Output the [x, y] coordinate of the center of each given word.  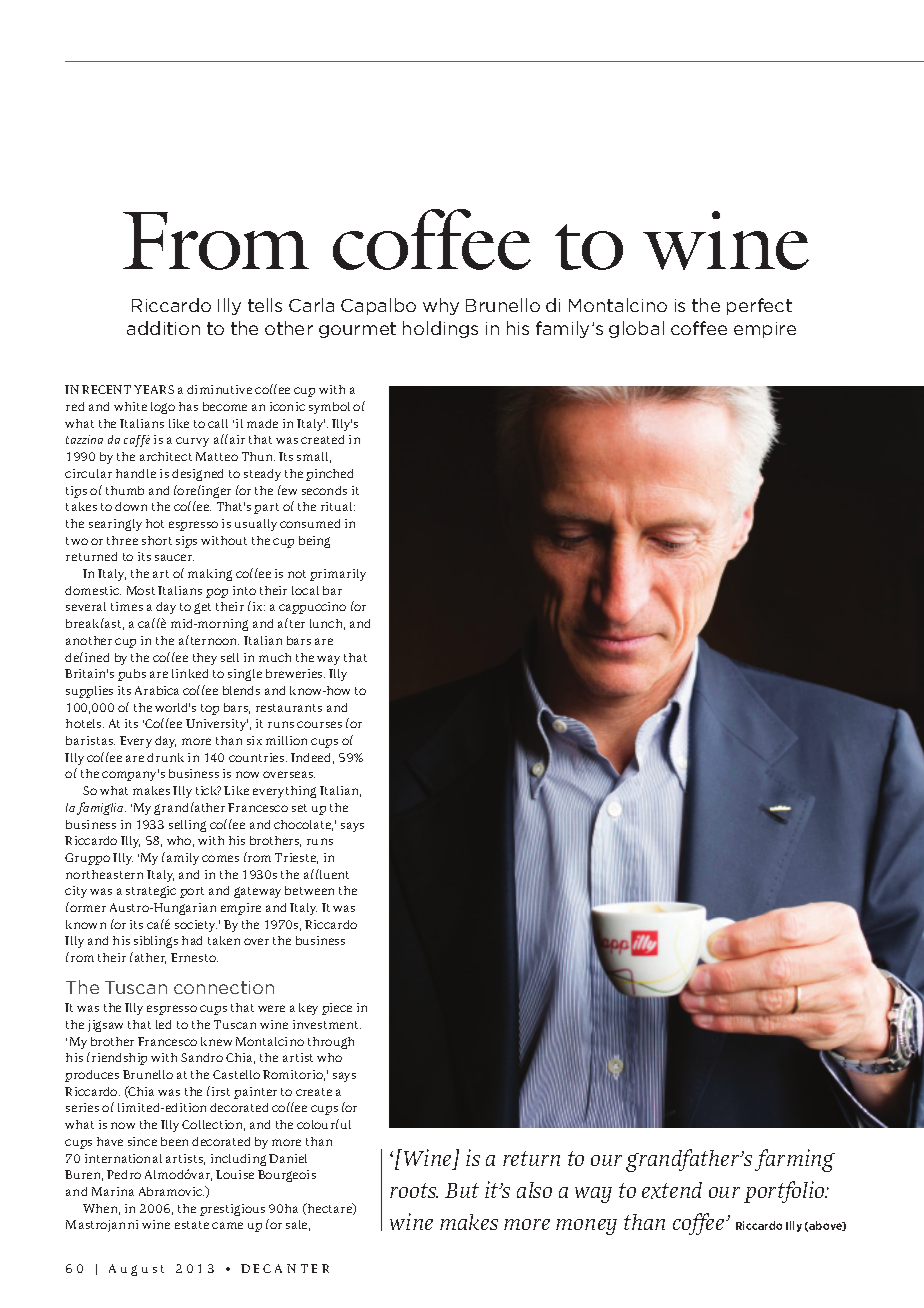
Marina [113, 1191]
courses [319, 724]
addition [163, 328]
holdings [440, 329]
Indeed [312, 758]
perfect [759, 306]
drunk [165, 757]
